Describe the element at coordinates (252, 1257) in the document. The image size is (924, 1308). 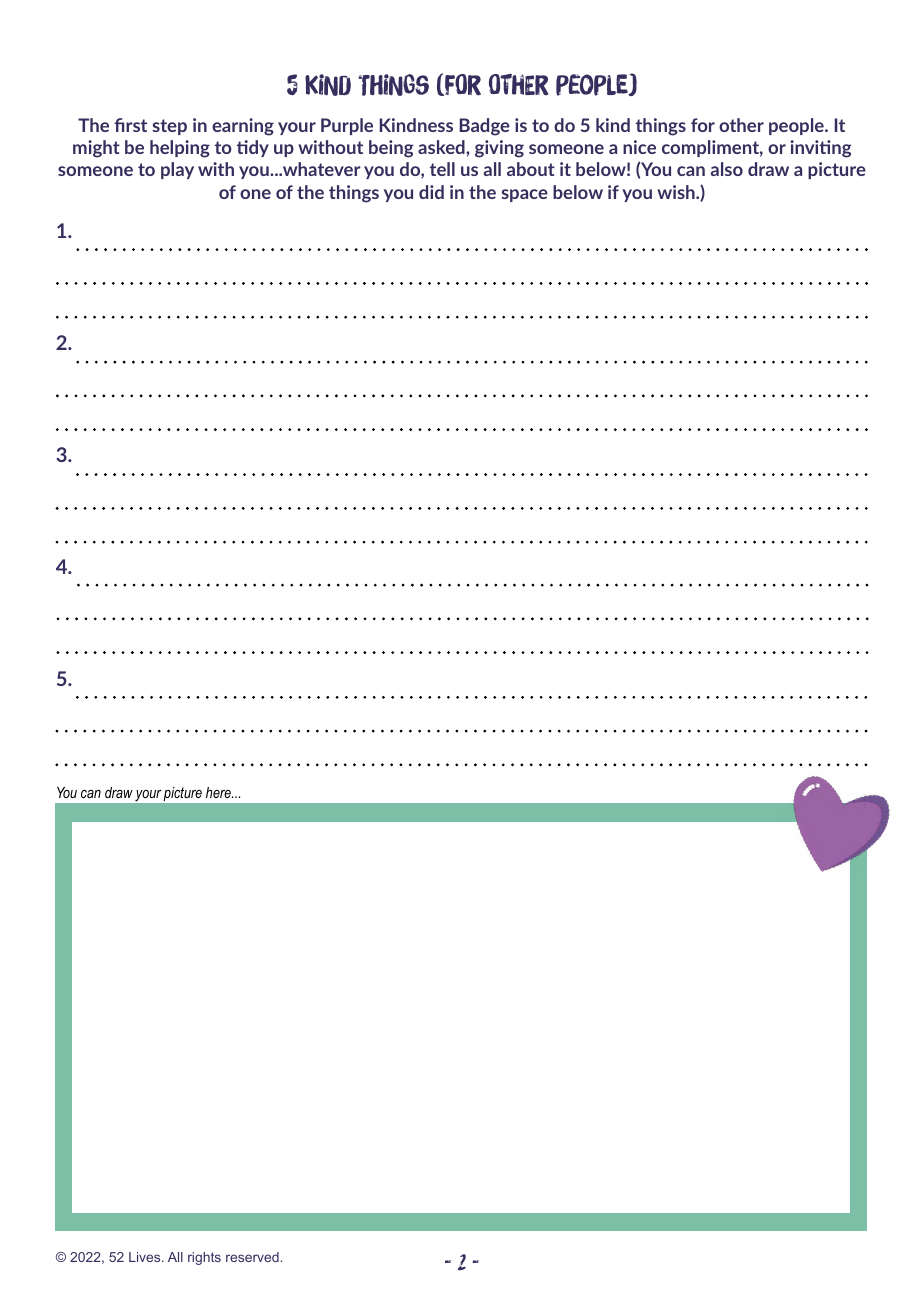
I see `reserved` at that location.
